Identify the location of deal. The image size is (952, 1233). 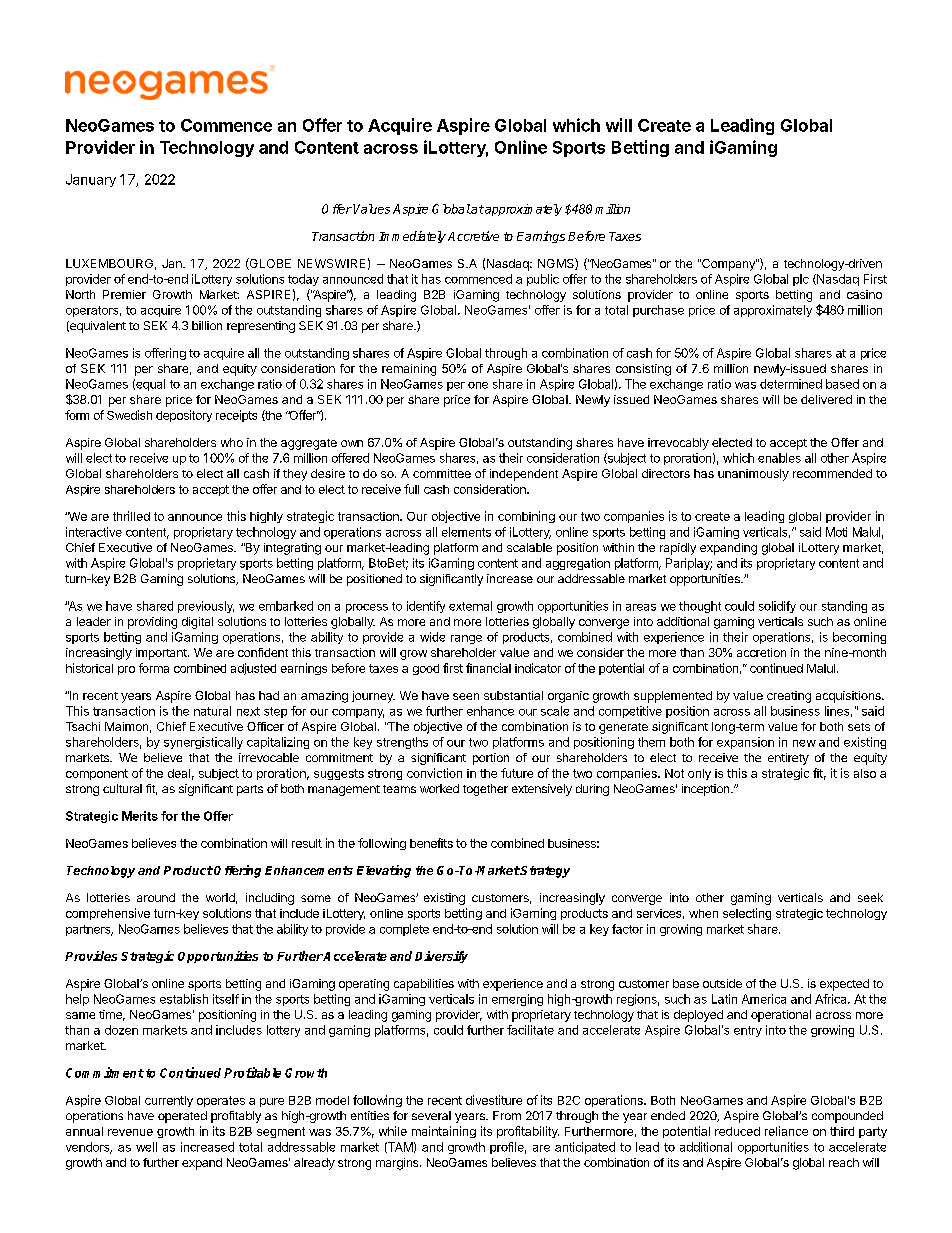
(179, 773).
